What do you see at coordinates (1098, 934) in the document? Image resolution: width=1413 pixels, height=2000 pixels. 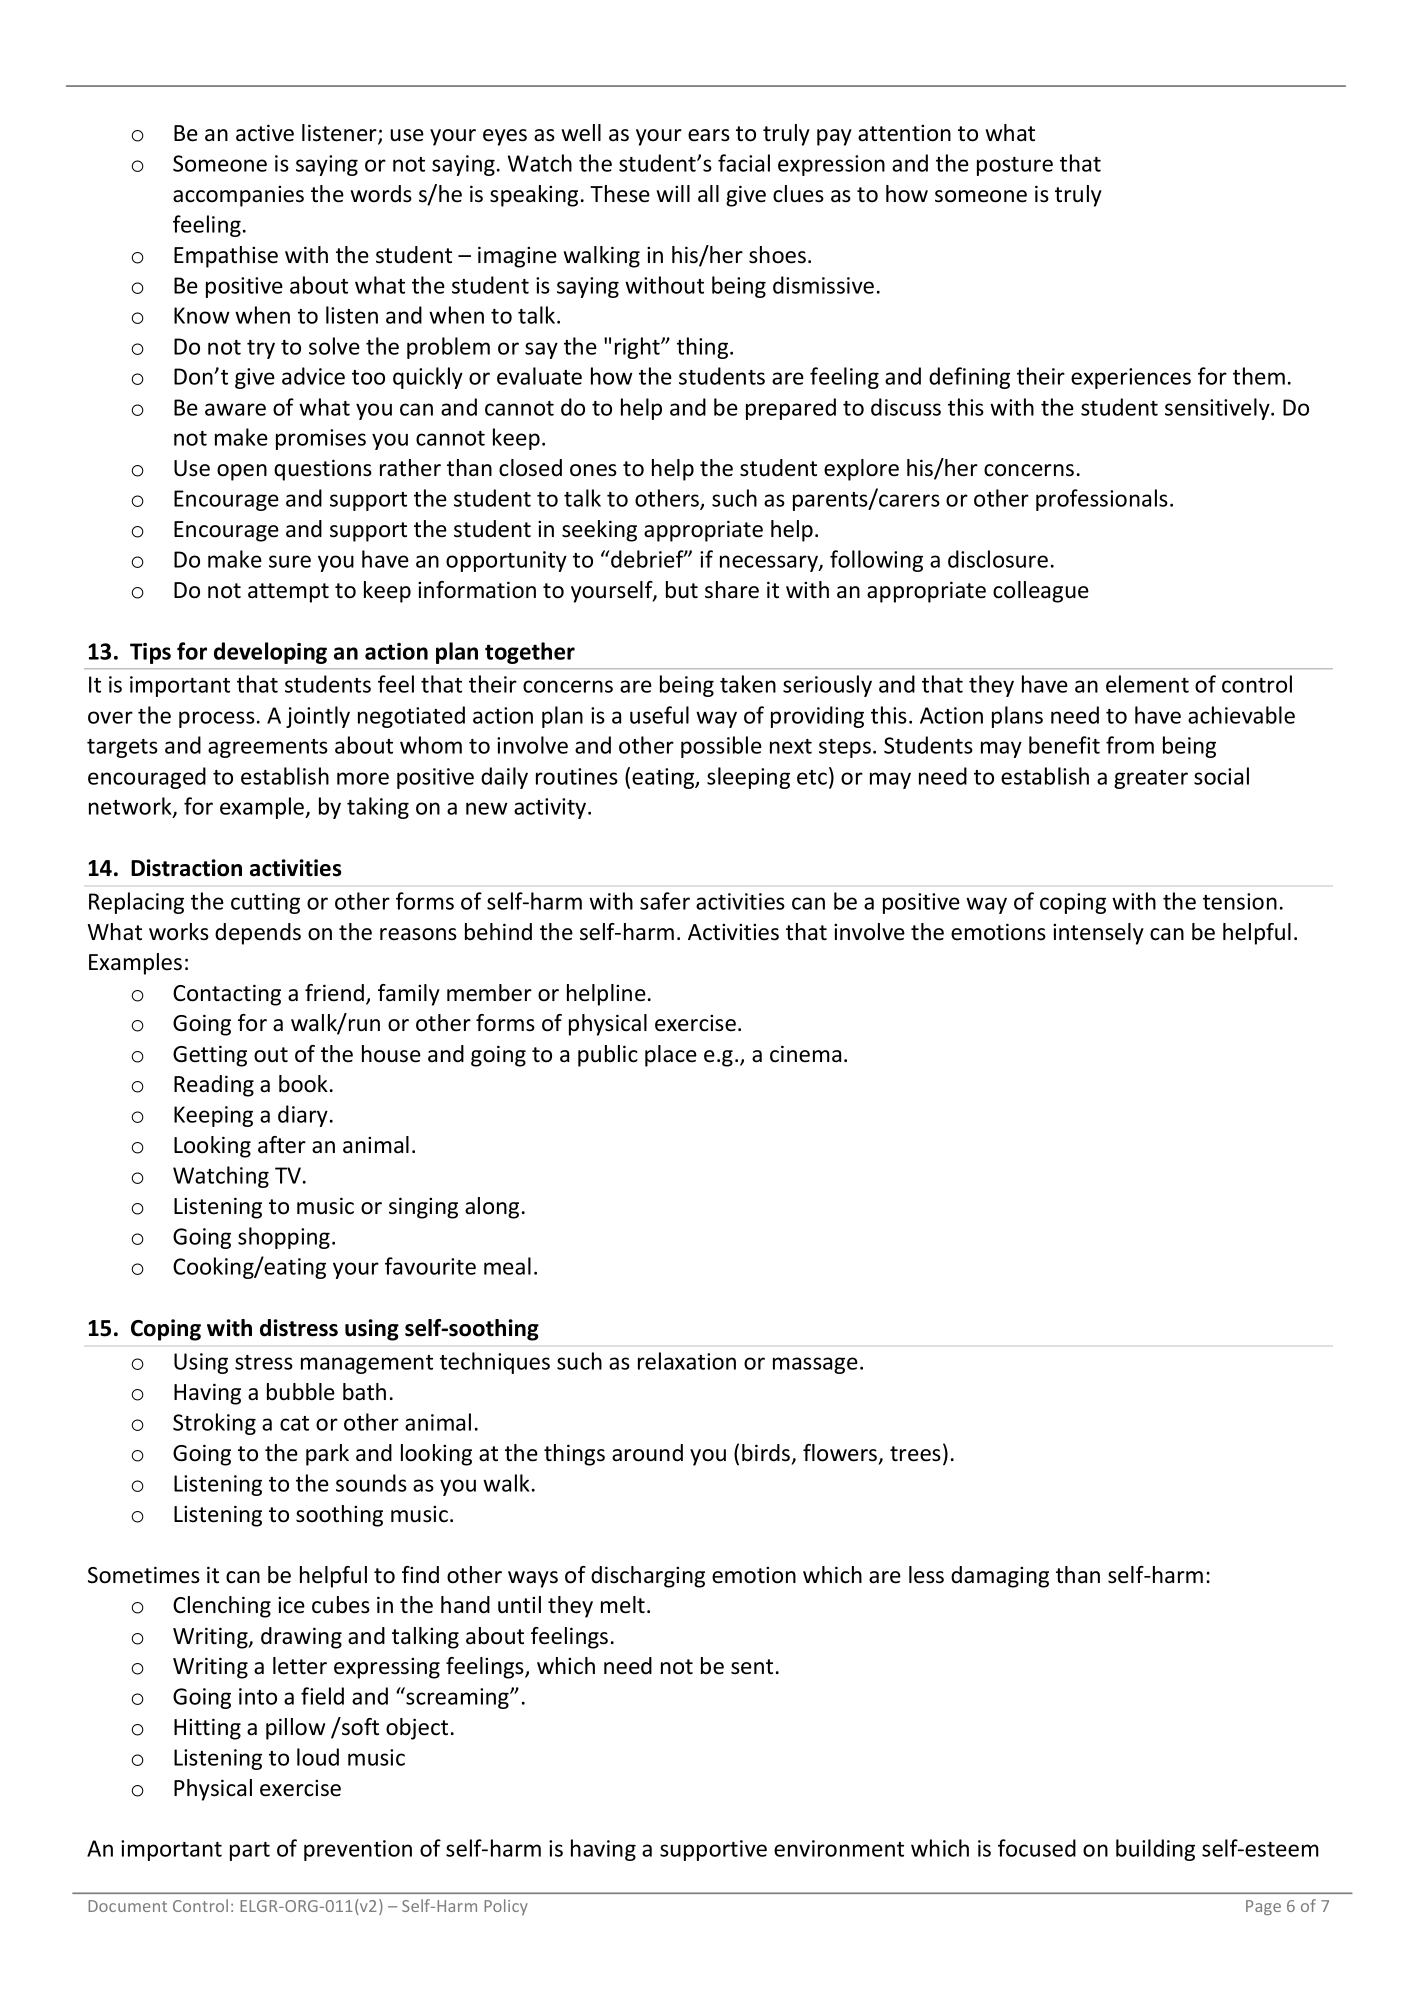 I see `intensely` at bounding box center [1098, 934].
